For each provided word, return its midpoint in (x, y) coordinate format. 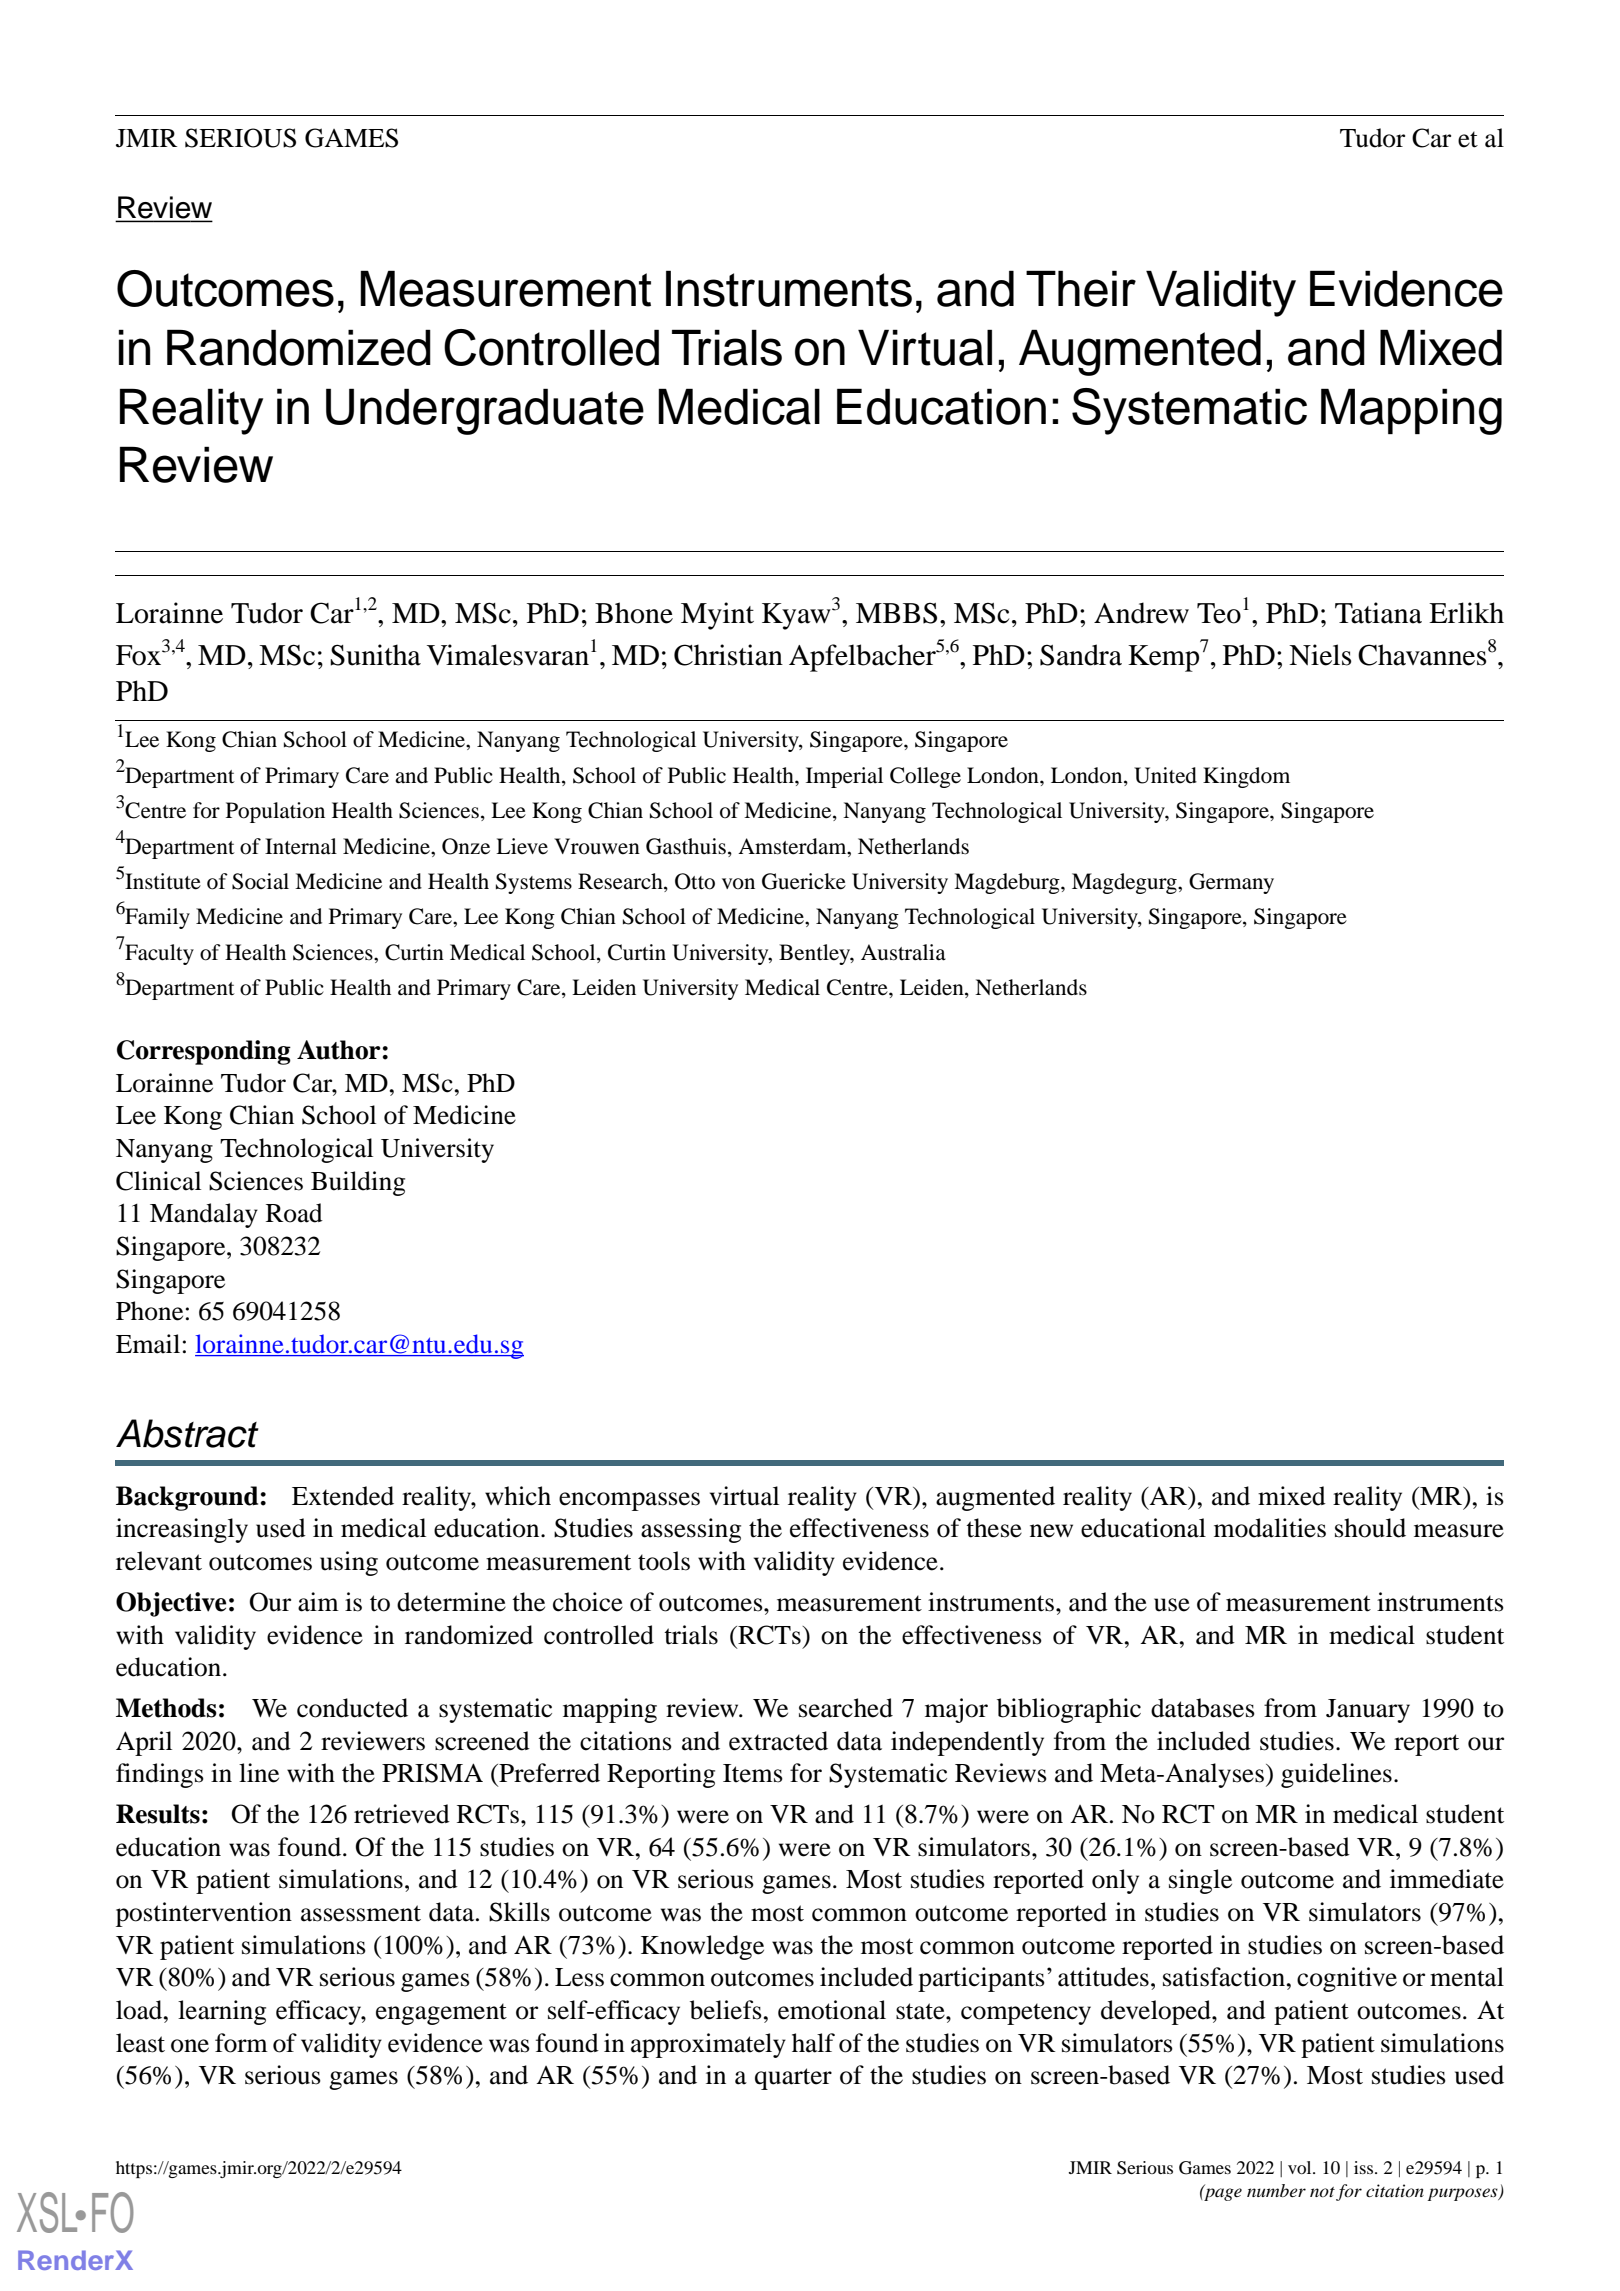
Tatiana (1378, 613)
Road (294, 1213)
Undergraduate (485, 411)
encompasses (629, 1501)
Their (1081, 288)
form (241, 2043)
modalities (1270, 1528)
